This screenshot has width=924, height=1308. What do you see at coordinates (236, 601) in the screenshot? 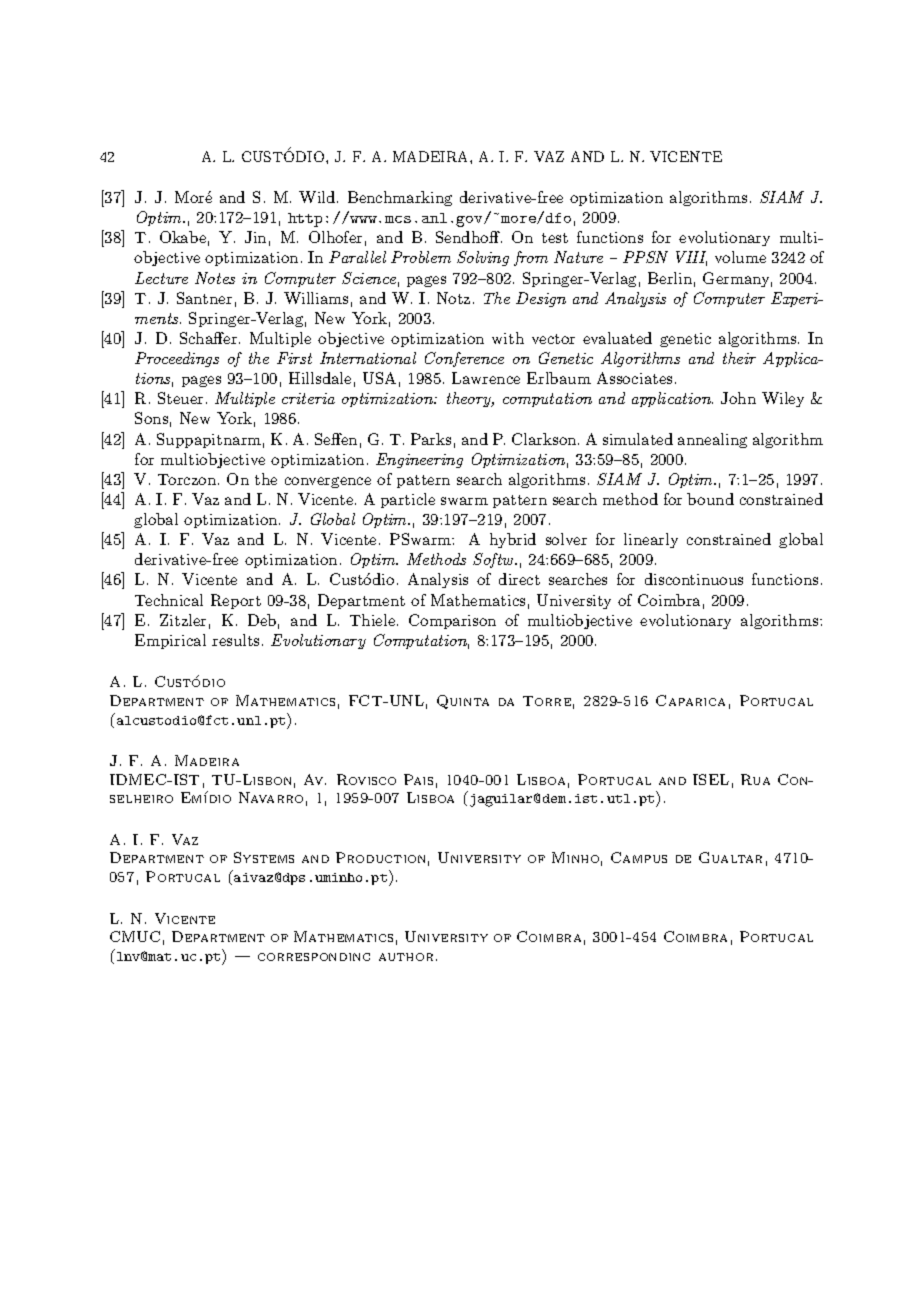
I see `Report` at bounding box center [236, 601].
